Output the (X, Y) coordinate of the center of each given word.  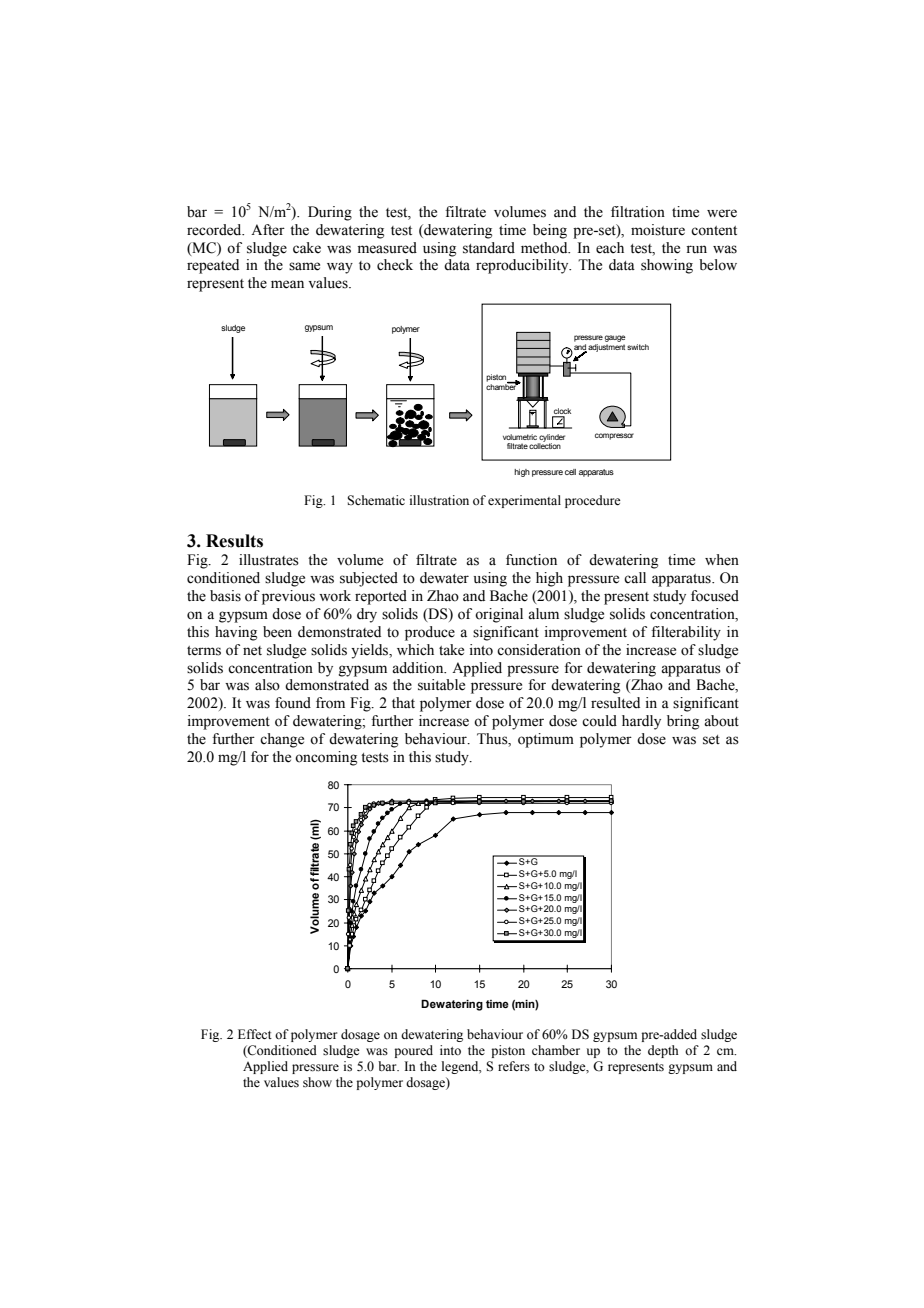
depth (663, 1051)
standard (489, 248)
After (268, 230)
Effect (255, 1034)
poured (413, 1051)
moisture (658, 230)
